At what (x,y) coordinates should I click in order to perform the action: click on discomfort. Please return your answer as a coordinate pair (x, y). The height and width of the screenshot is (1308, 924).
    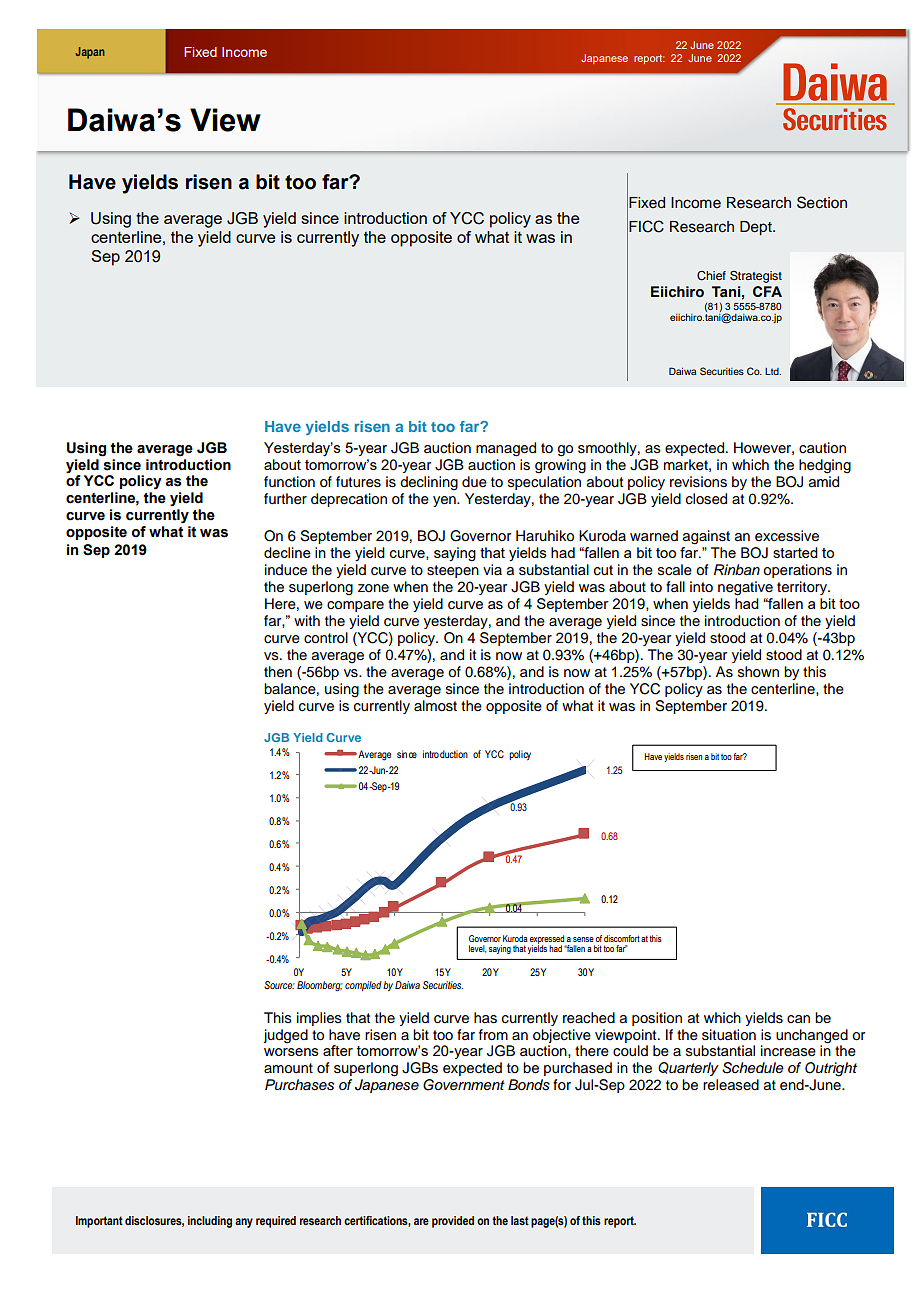
    Looking at the image, I should click on (622, 938).
